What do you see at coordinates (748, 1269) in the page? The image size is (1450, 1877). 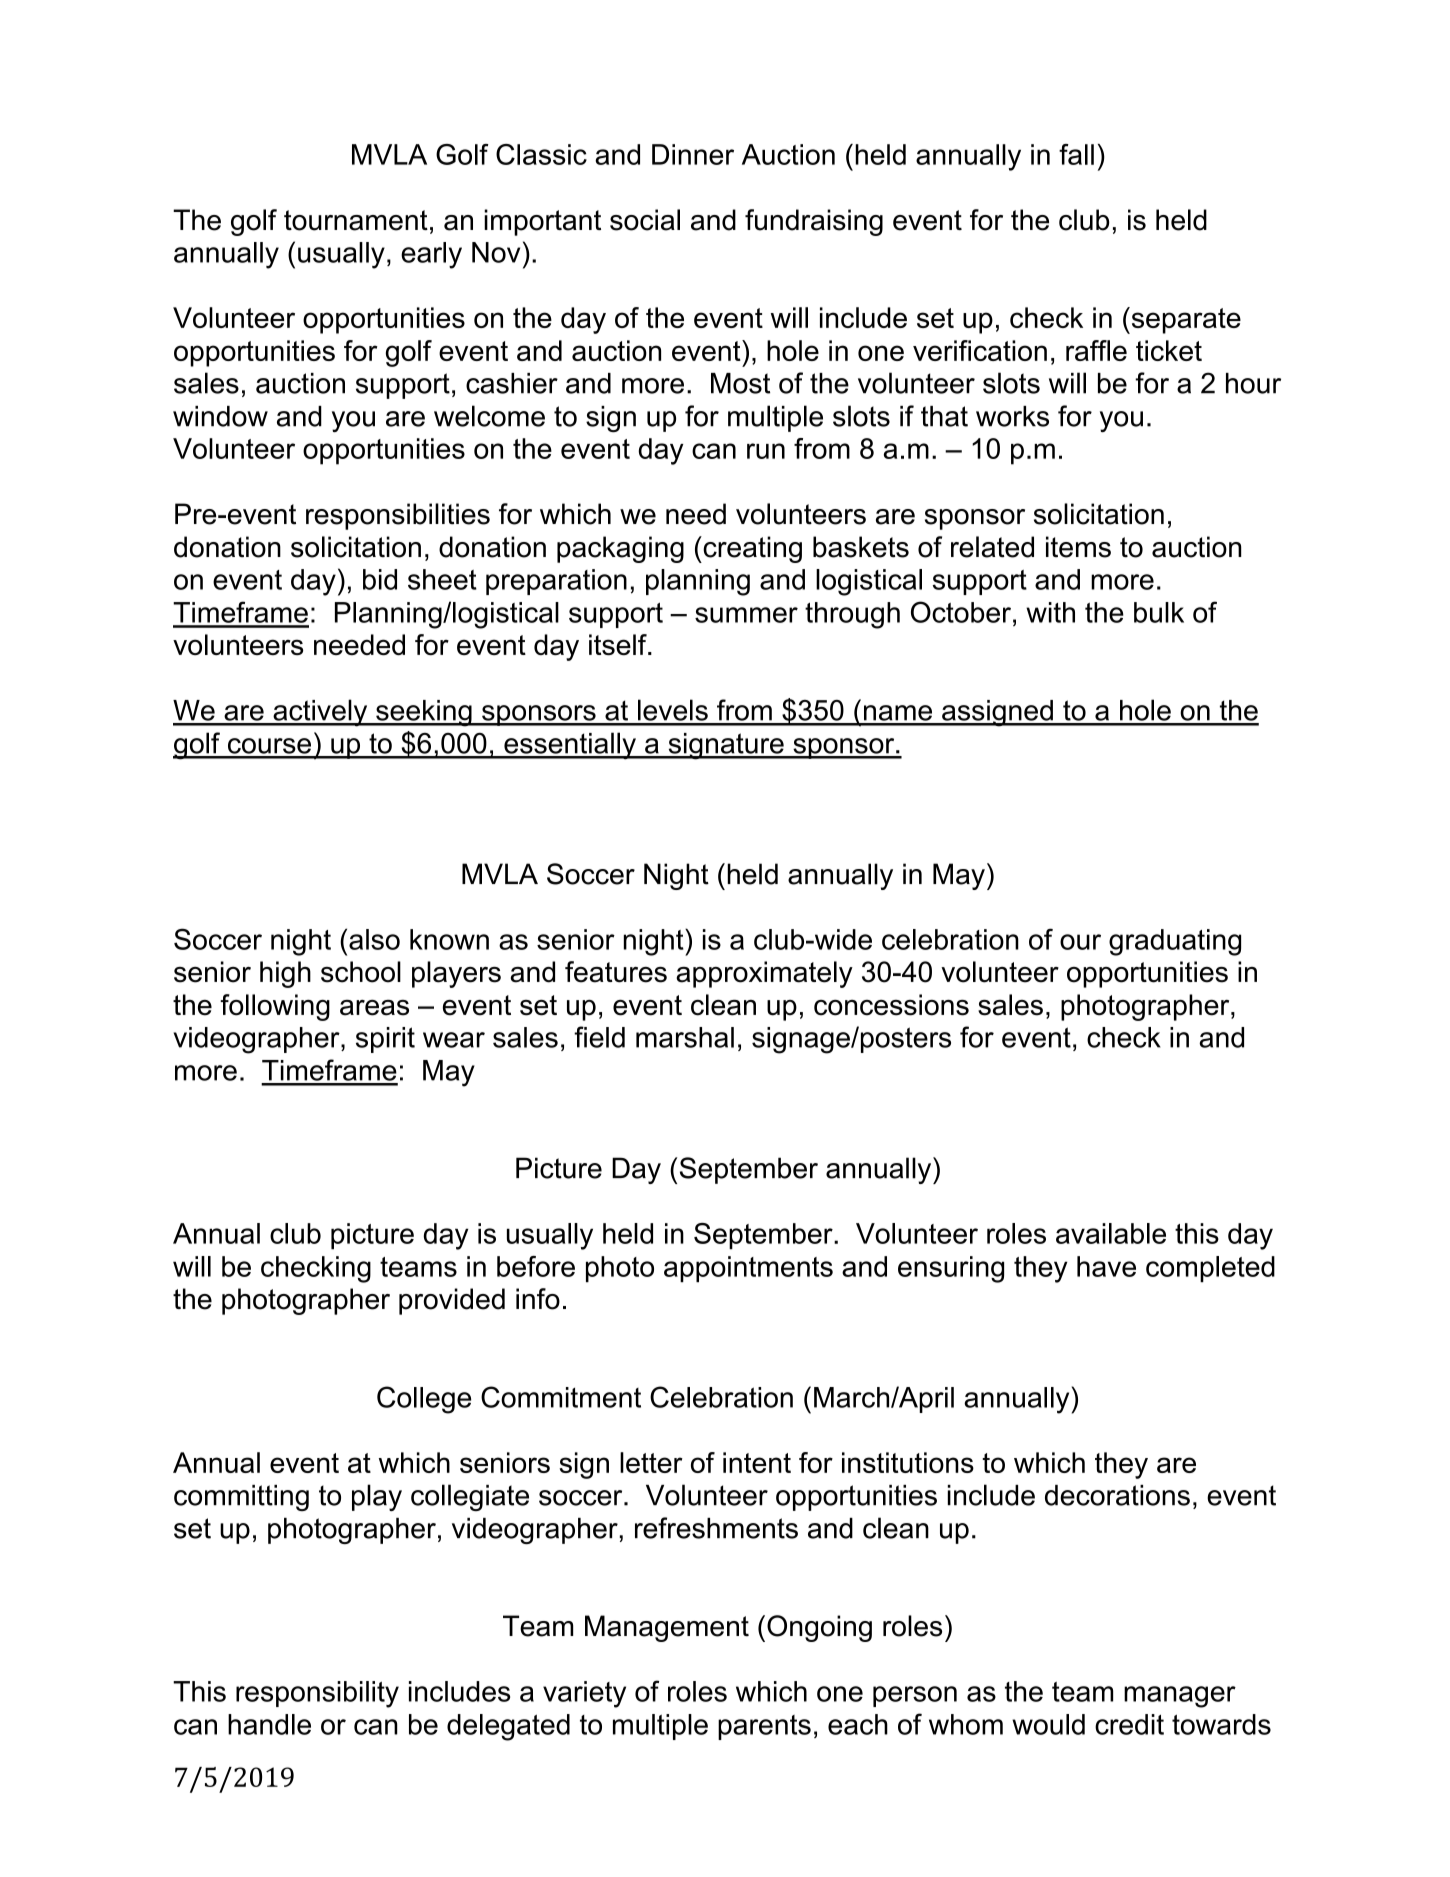 I see `appointments` at bounding box center [748, 1269].
